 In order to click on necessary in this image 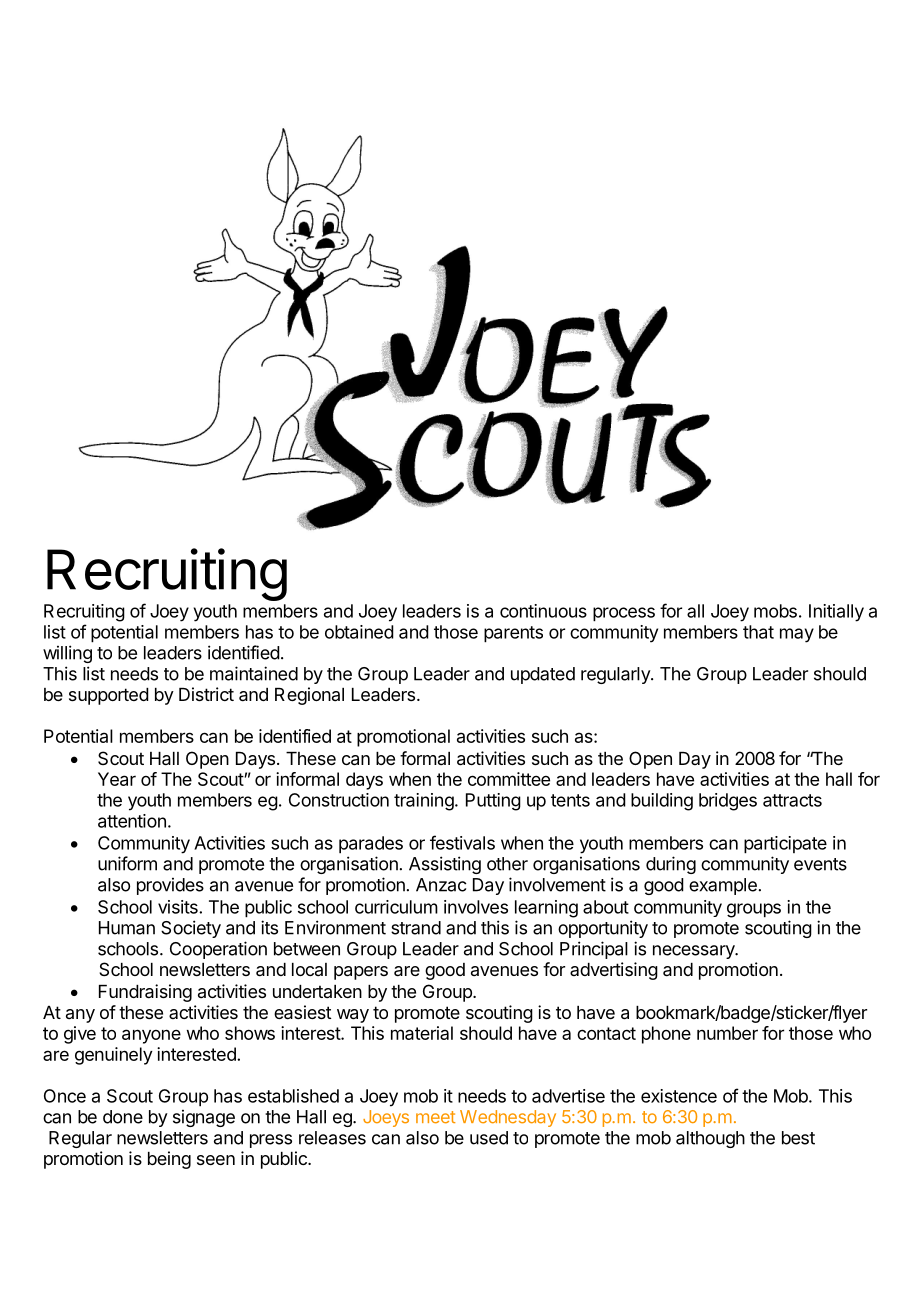, I will do `click(694, 952)`.
